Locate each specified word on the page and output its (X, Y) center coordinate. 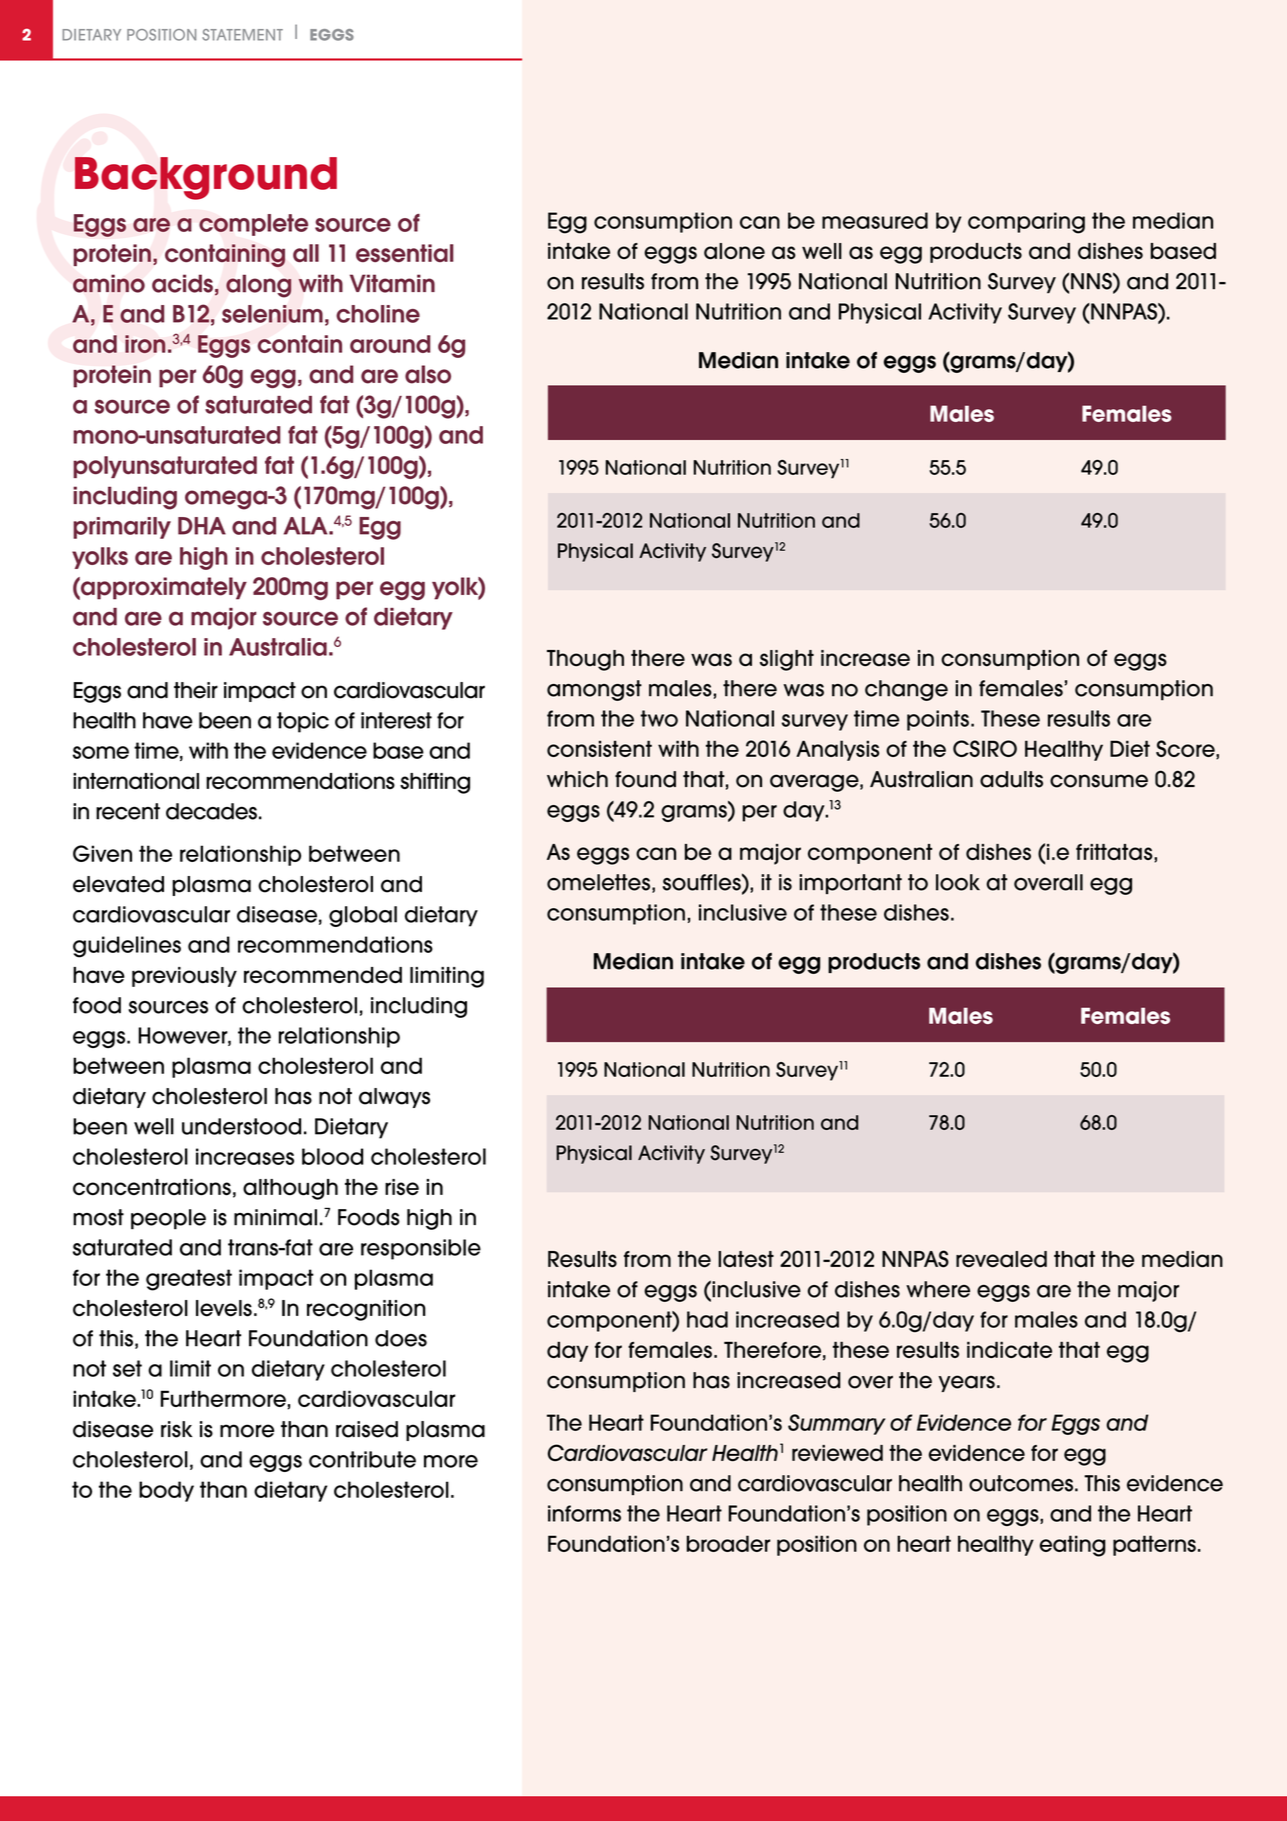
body (166, 1491)
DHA (202, 526)
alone (734, 251)
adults (1011, 779)
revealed (1001, 1259)
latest (746, 1259)
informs (584, 1513)
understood (241, 1126)
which (577, 779)
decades (211, 811)
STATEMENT (242, 35)
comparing (1026, 223)
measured (875, 220)
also (428, 374)
